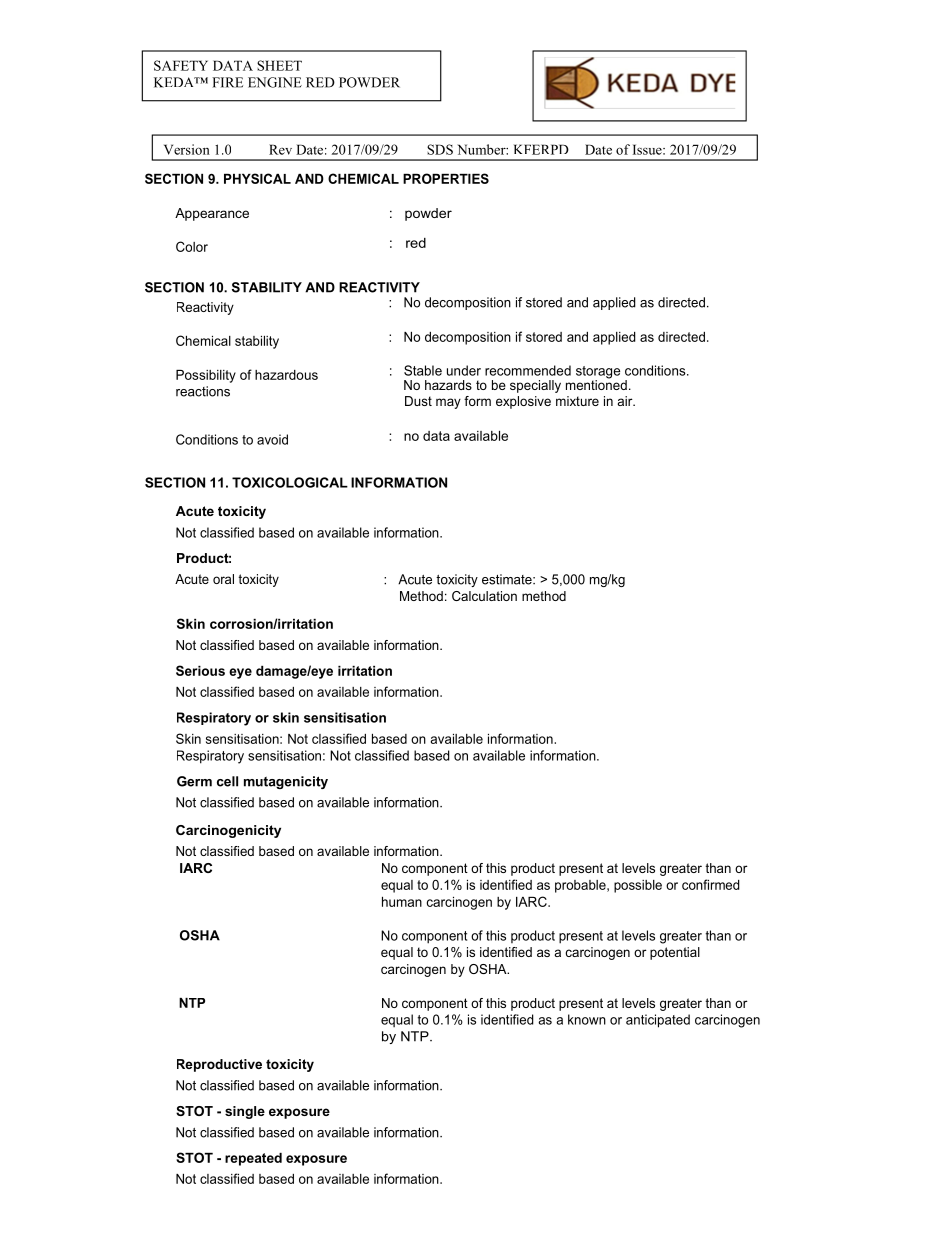 The width and height of the screenshot is (952, 1233). I want to click on single, so click(245, 1112).
